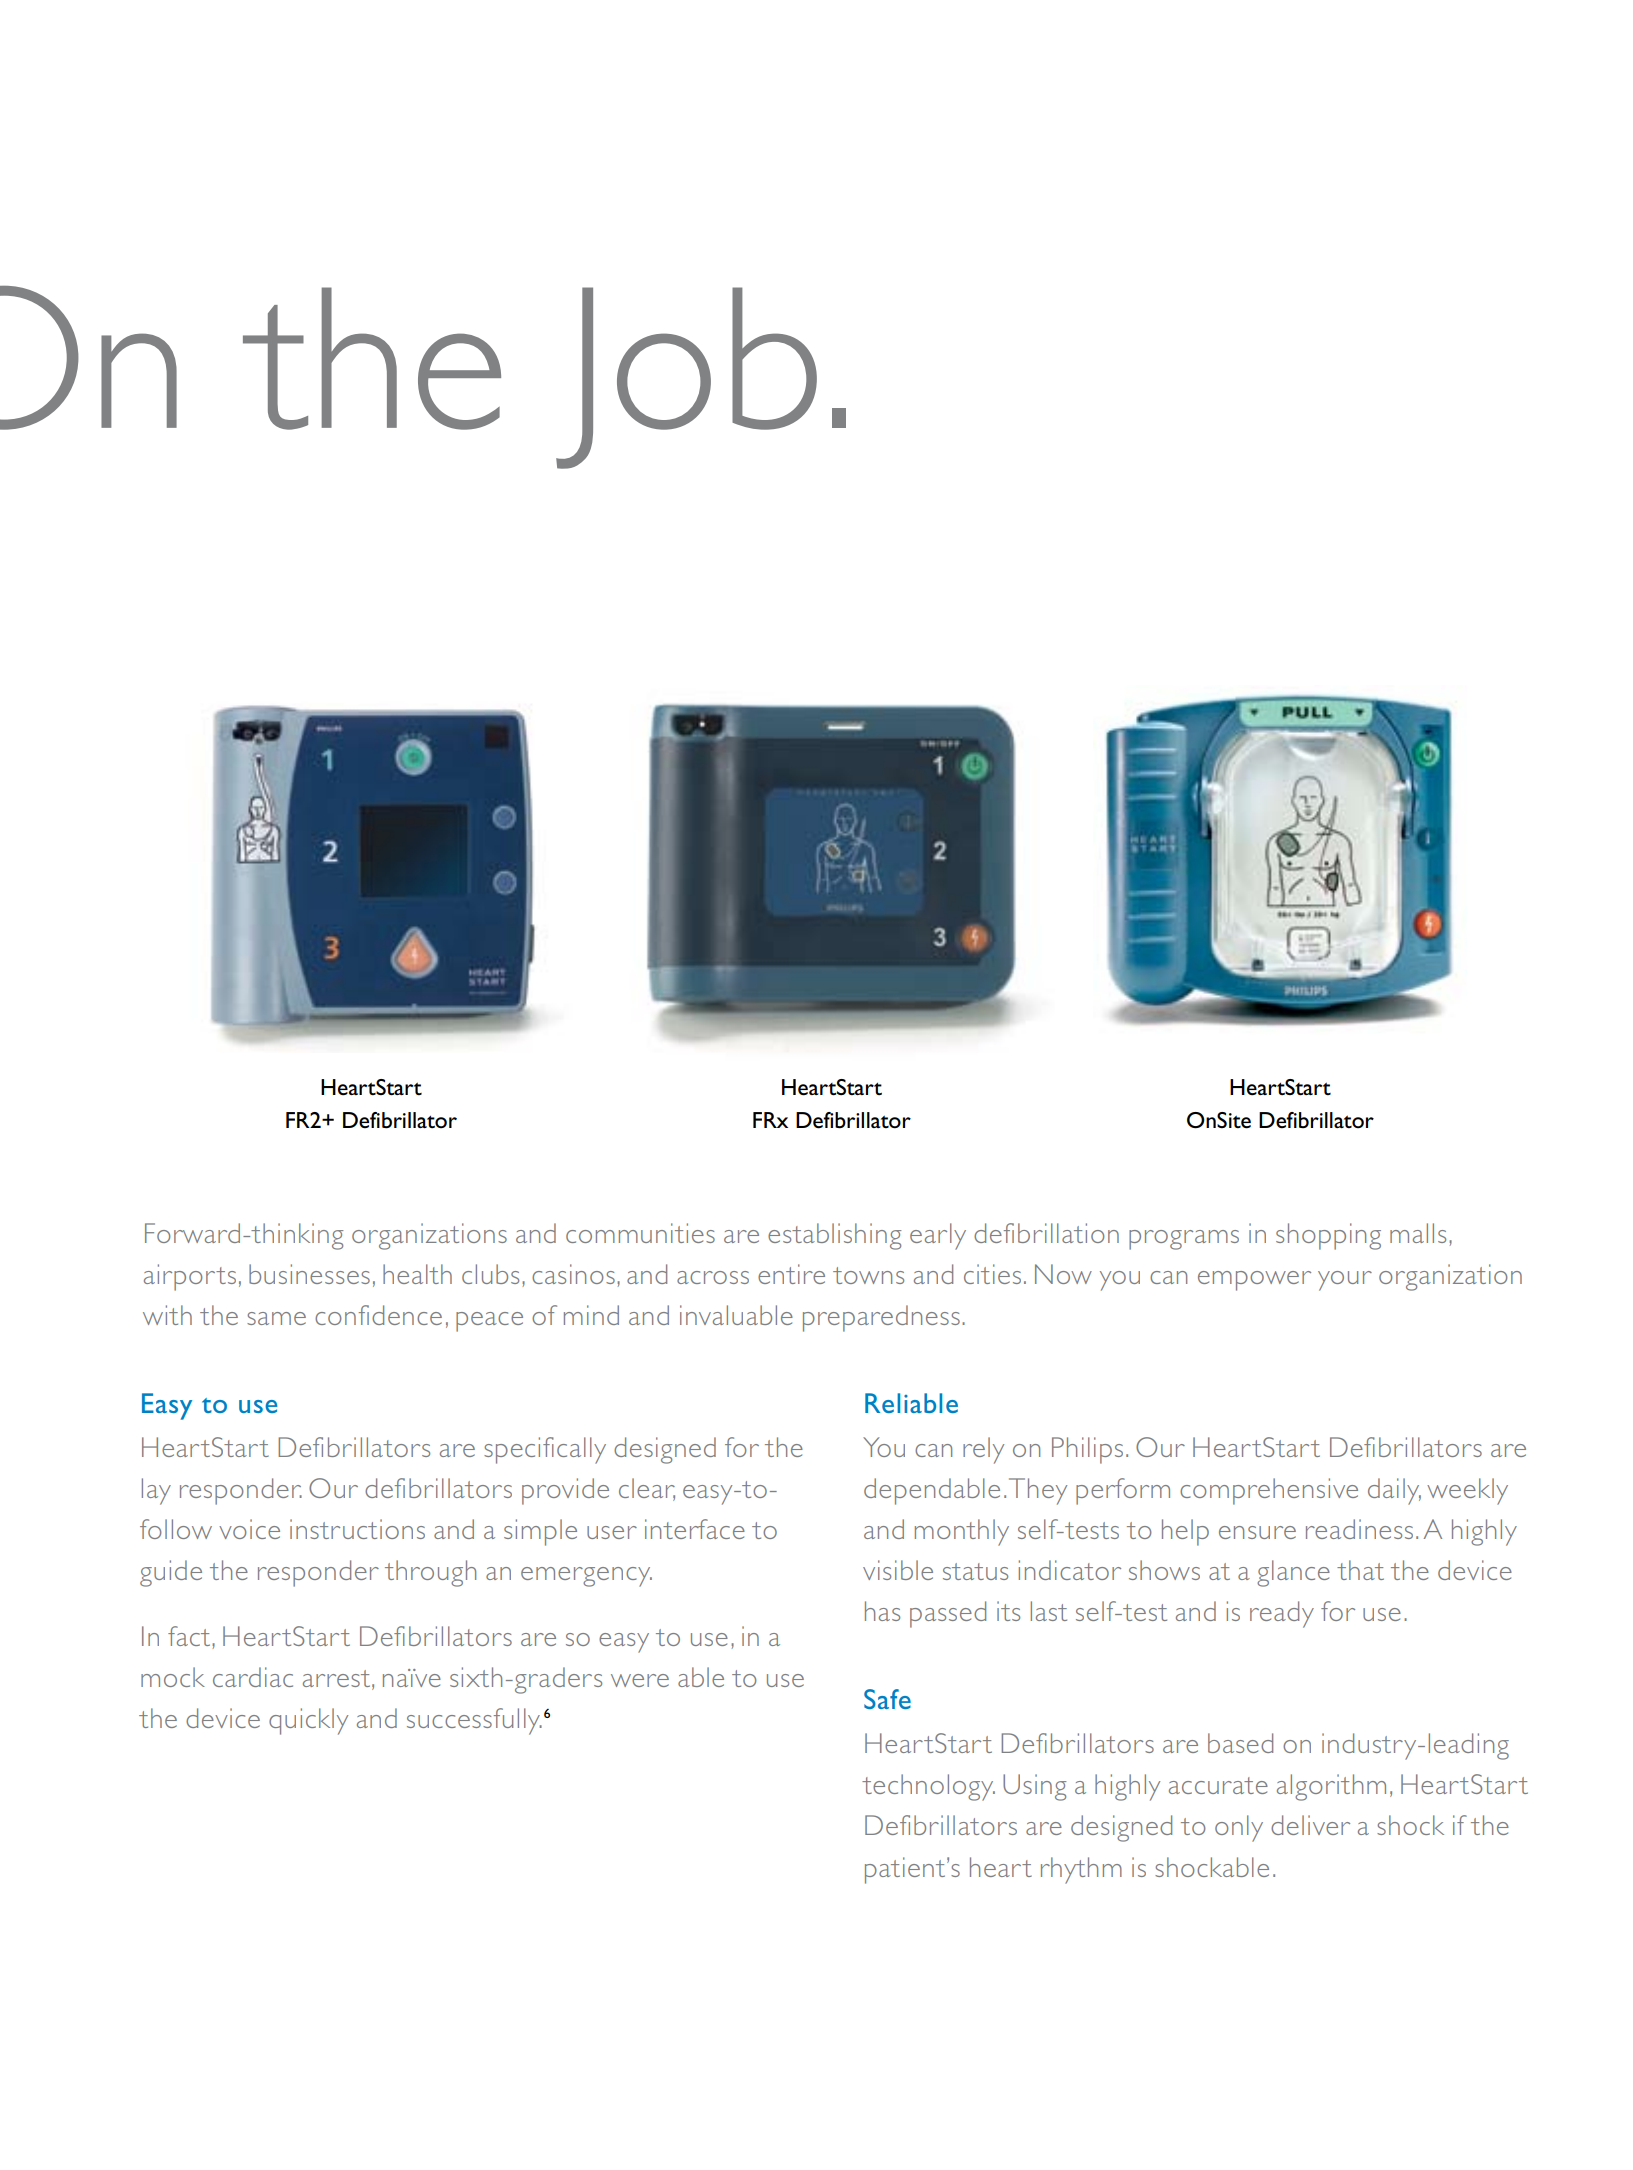 The width and height of the screenshot is (1633, 2170). Describe the element at coordinates (1310, 1825) in the screenshot. I see `deliver` at that location.
